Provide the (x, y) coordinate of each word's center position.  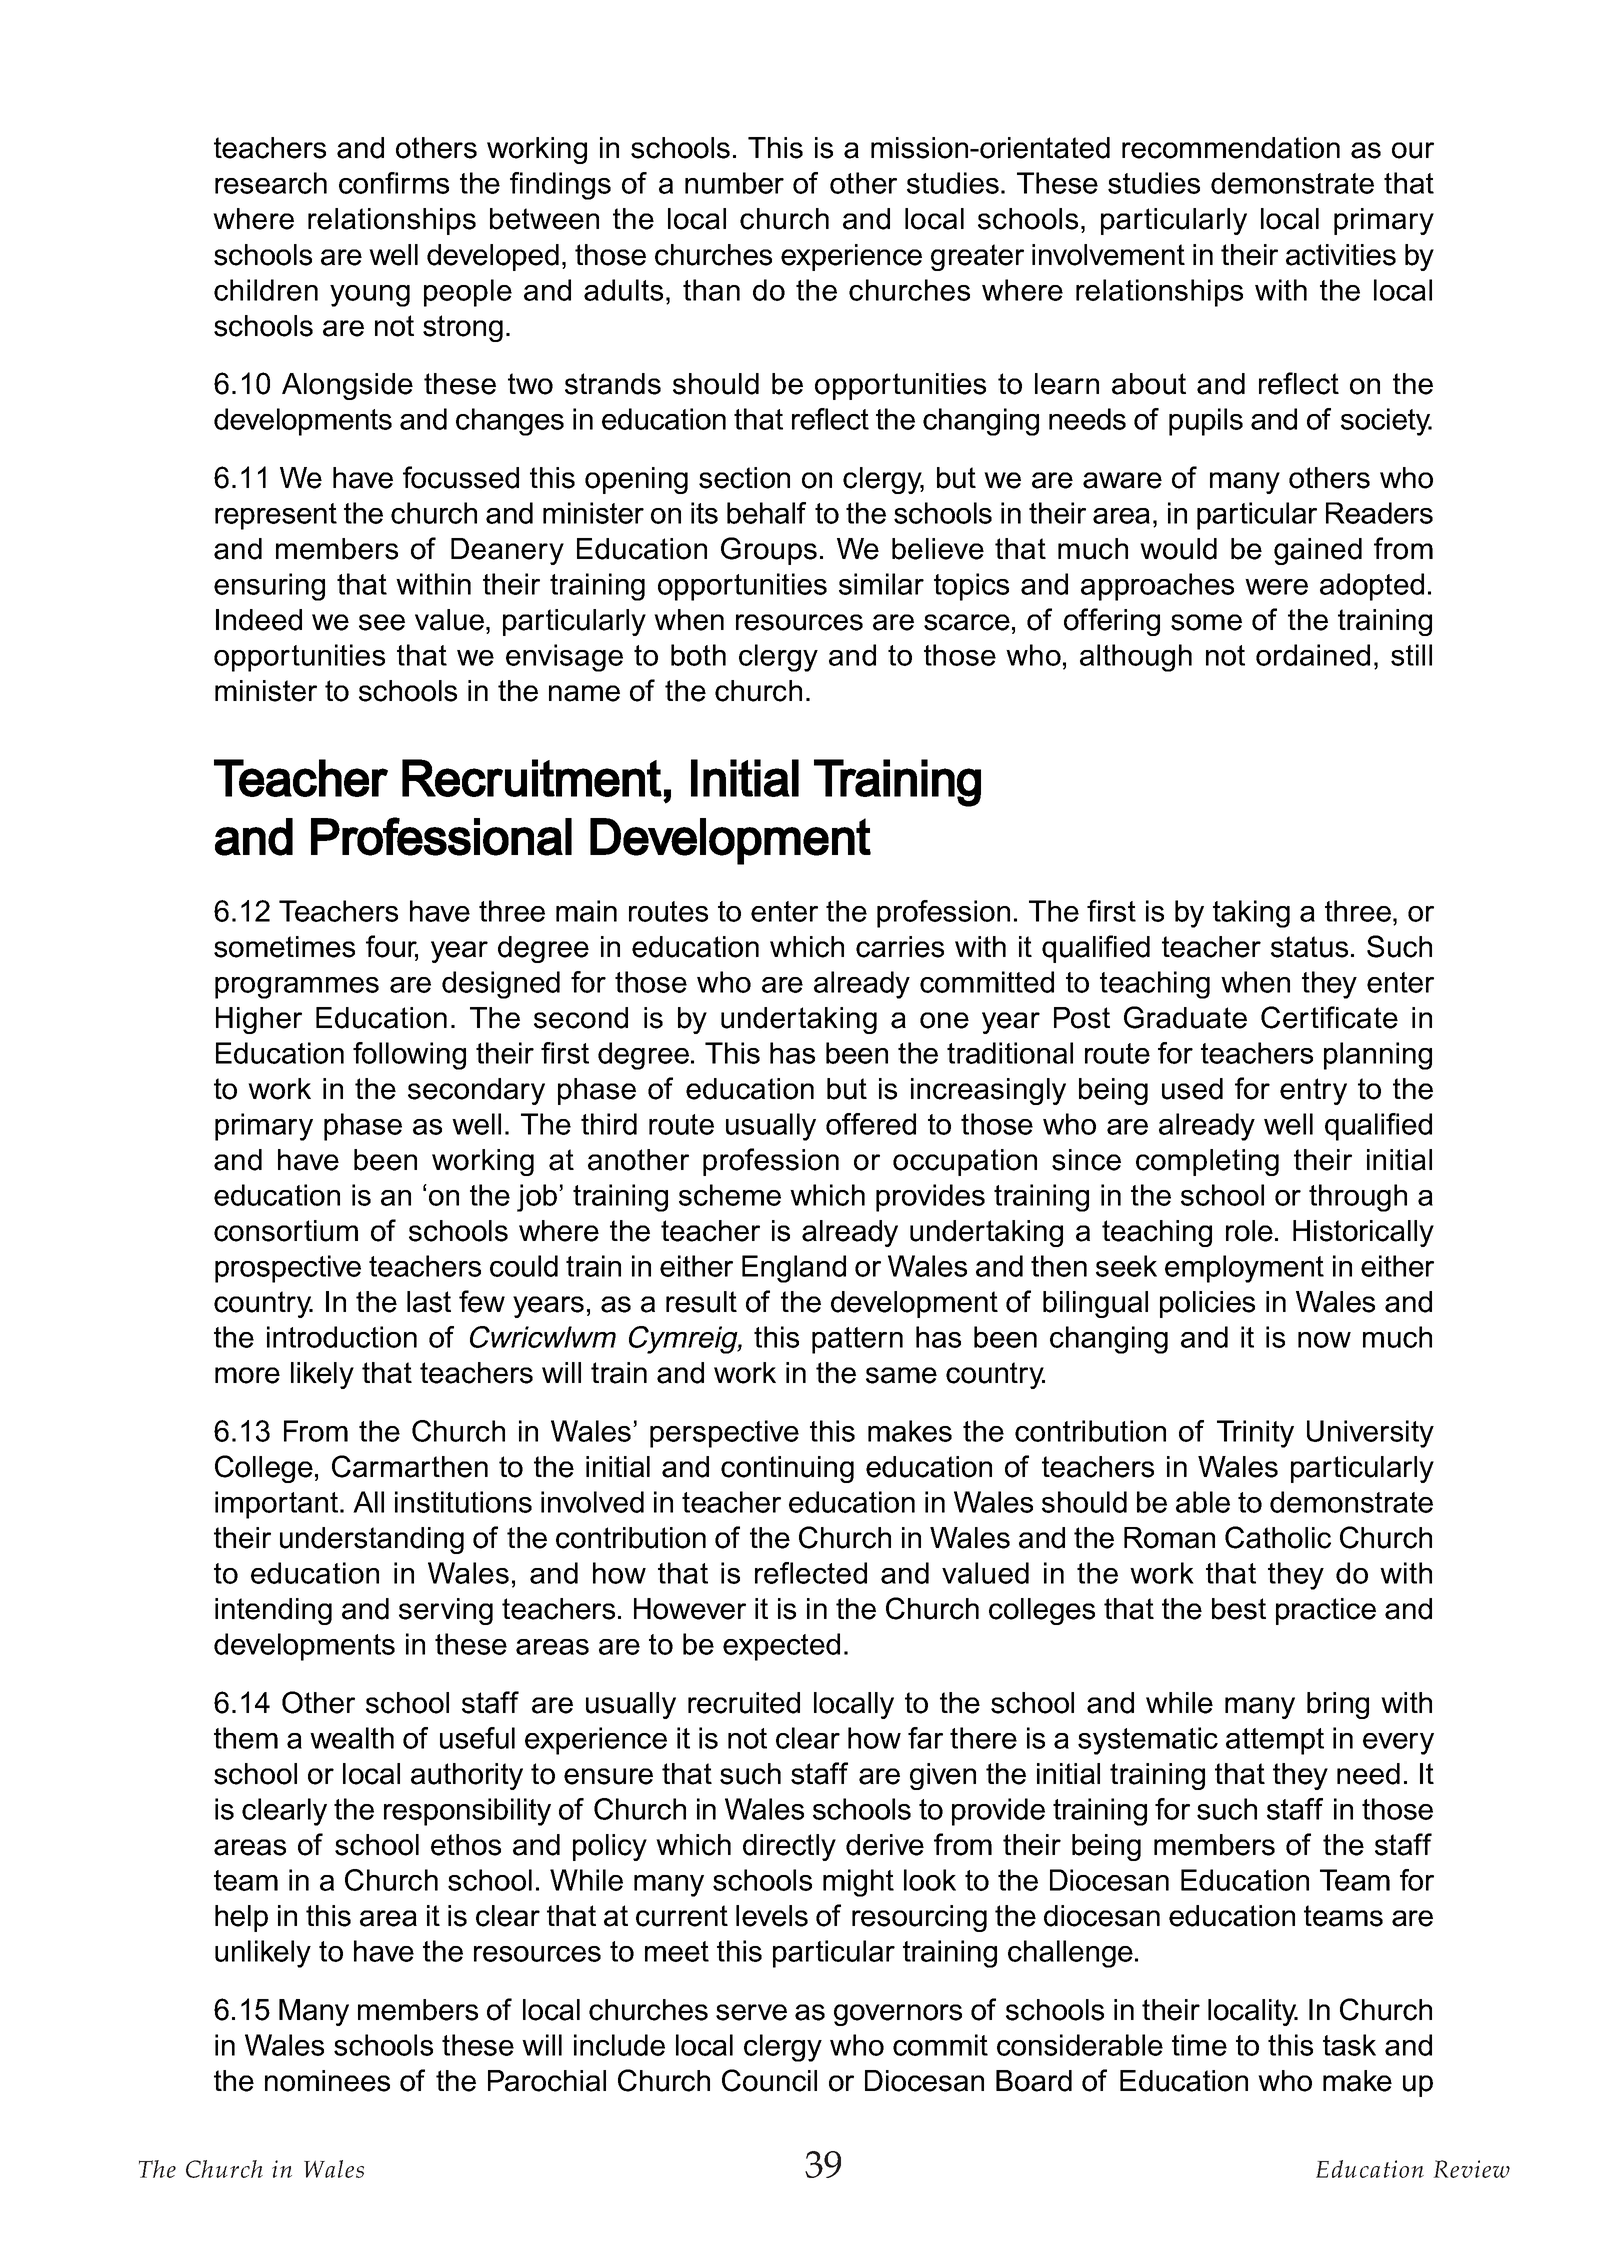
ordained (1313, 655)
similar (881, 584)
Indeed (259, 620)
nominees (327, 2081)
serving (446, 1611)
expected (781, 1647)
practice (1326, 1611)
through (1358, 1198)
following (409, 1056)
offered (871, 1124)
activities (1341, 255)
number (734, 183)
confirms (394, 183)
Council (769, 2080)
